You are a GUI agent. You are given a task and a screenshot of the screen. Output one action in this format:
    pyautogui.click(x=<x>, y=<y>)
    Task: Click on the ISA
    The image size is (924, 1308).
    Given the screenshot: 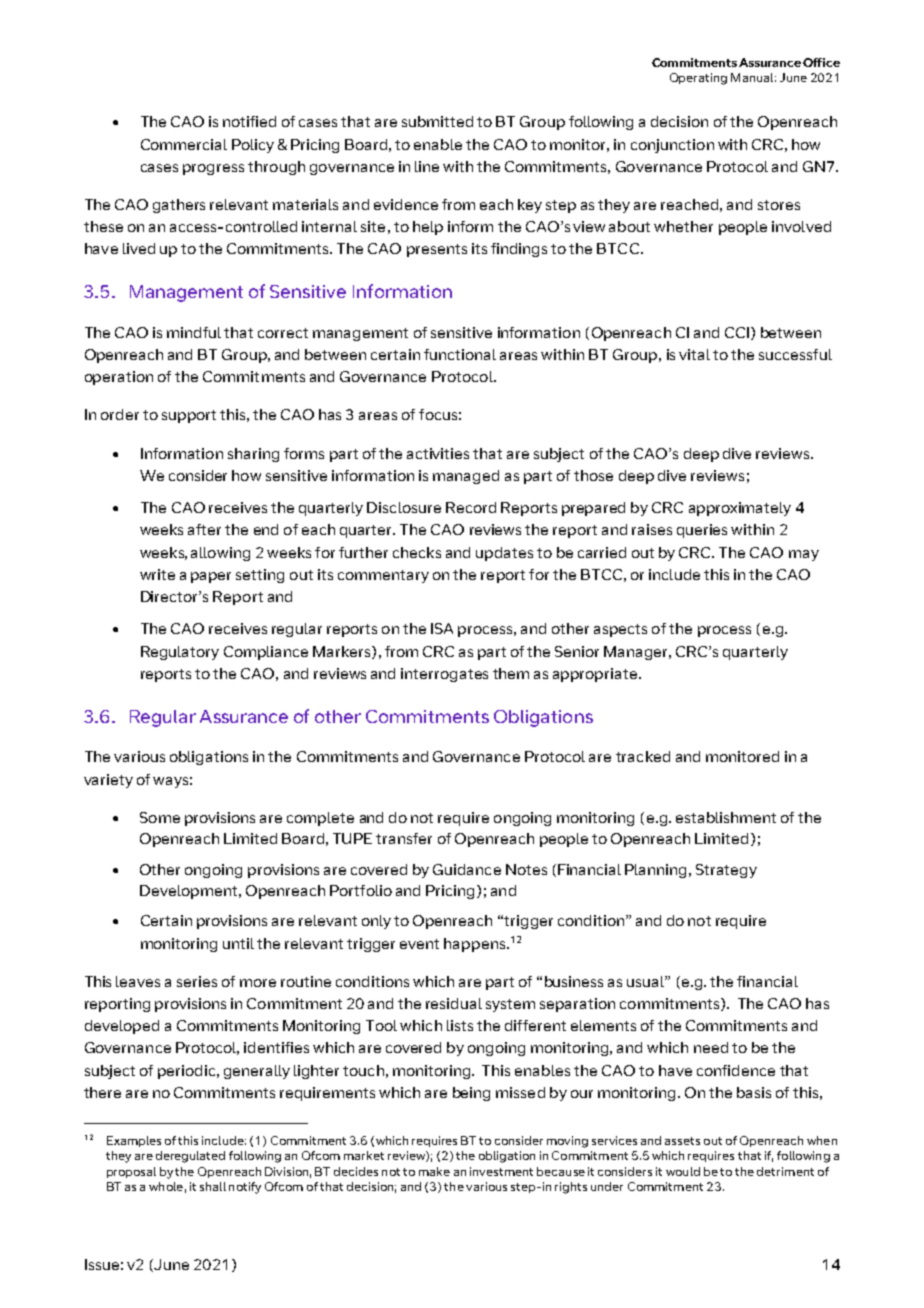 What is the action you would take?
    pyautogui.click(x=442, y=628)
